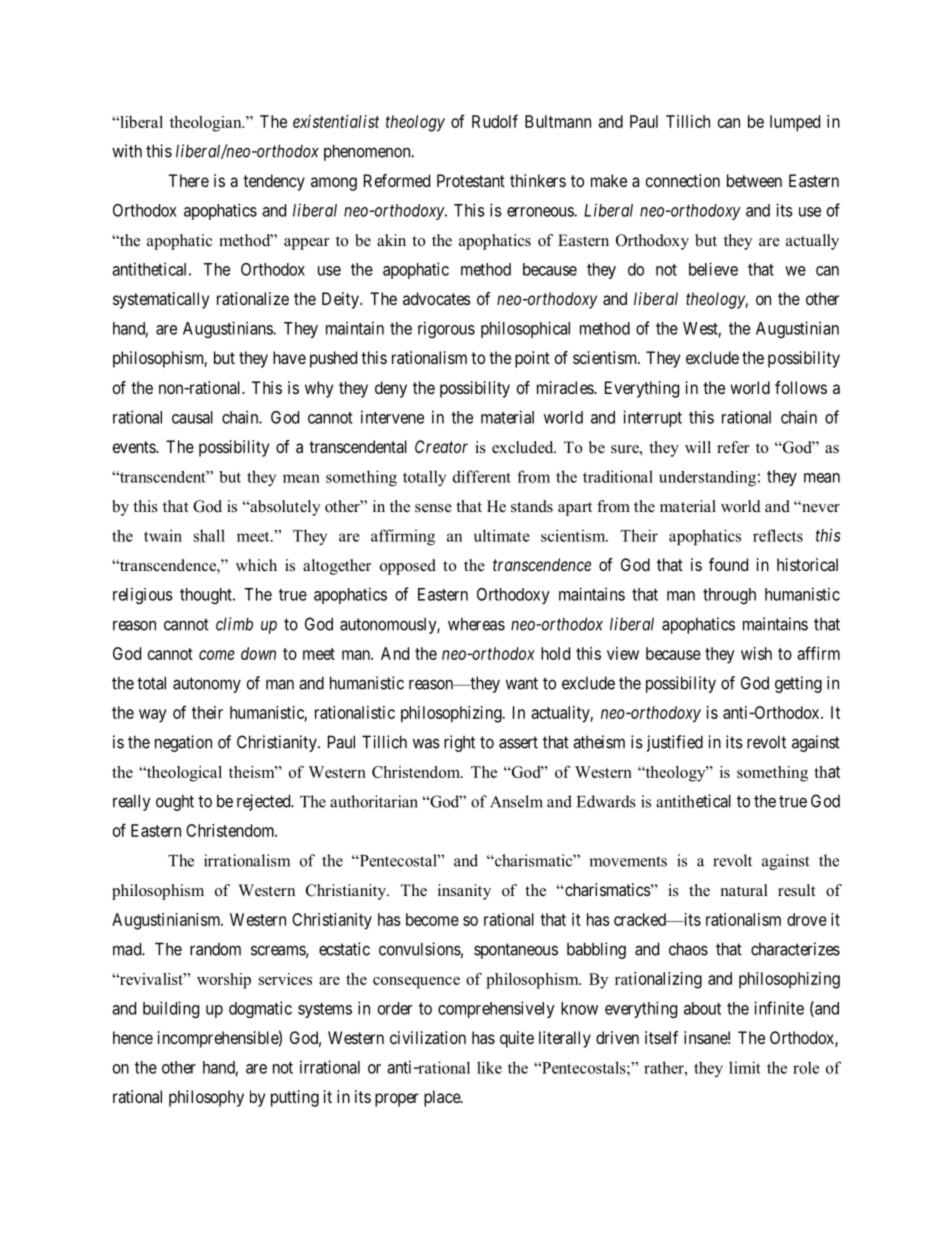 The width and height of the page is (952, 1233). I want to click on random, so click(215, 949).
